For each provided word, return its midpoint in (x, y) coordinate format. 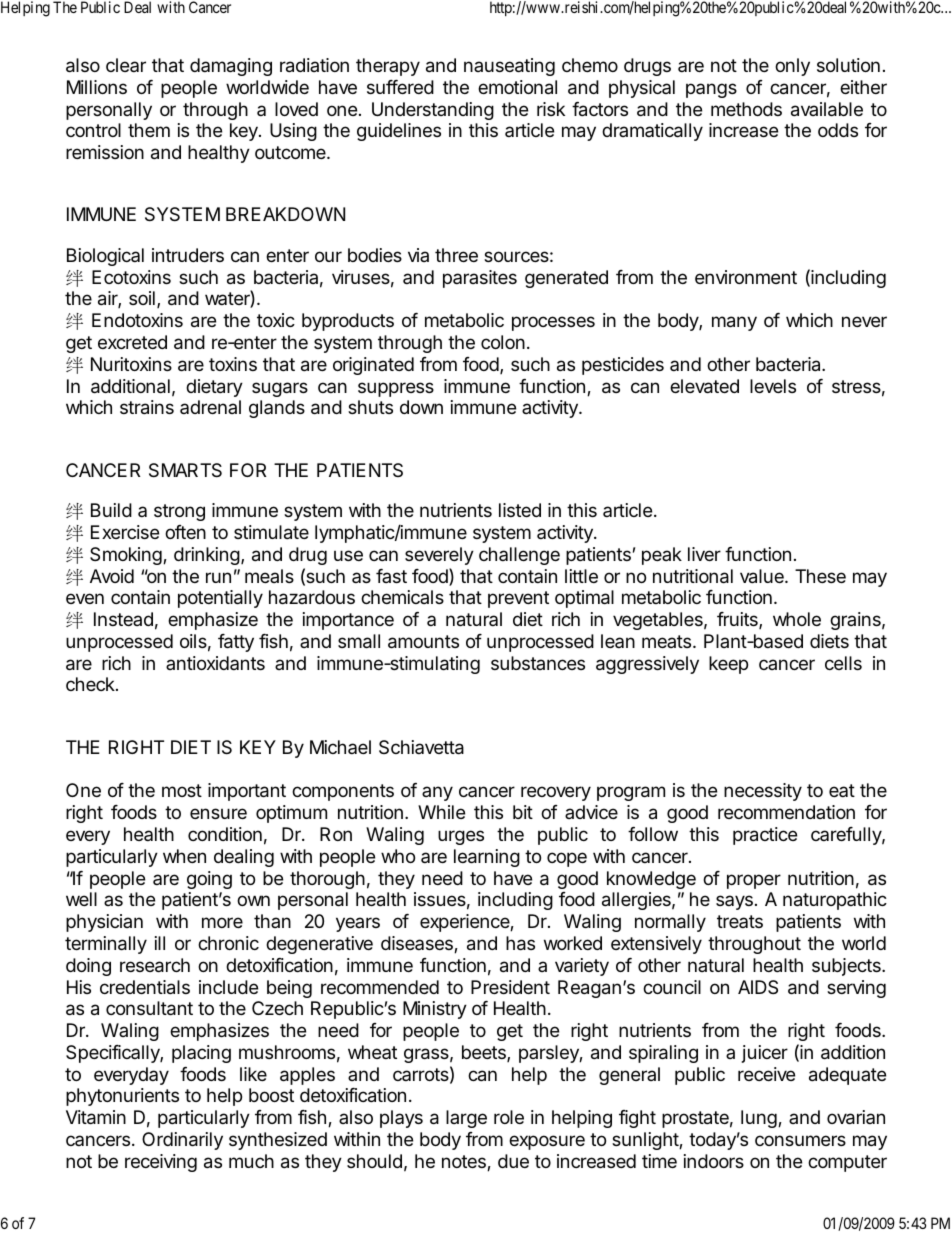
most (182, 790)
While (441, 812)
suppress (396, 389)
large (466, 1119)
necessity (763, 792)
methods (746, 109)
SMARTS (185, 470)
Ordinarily (182, 1141)
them (149, 130)
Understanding (433, 111)
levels (773, 386)
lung (760, 1119)
